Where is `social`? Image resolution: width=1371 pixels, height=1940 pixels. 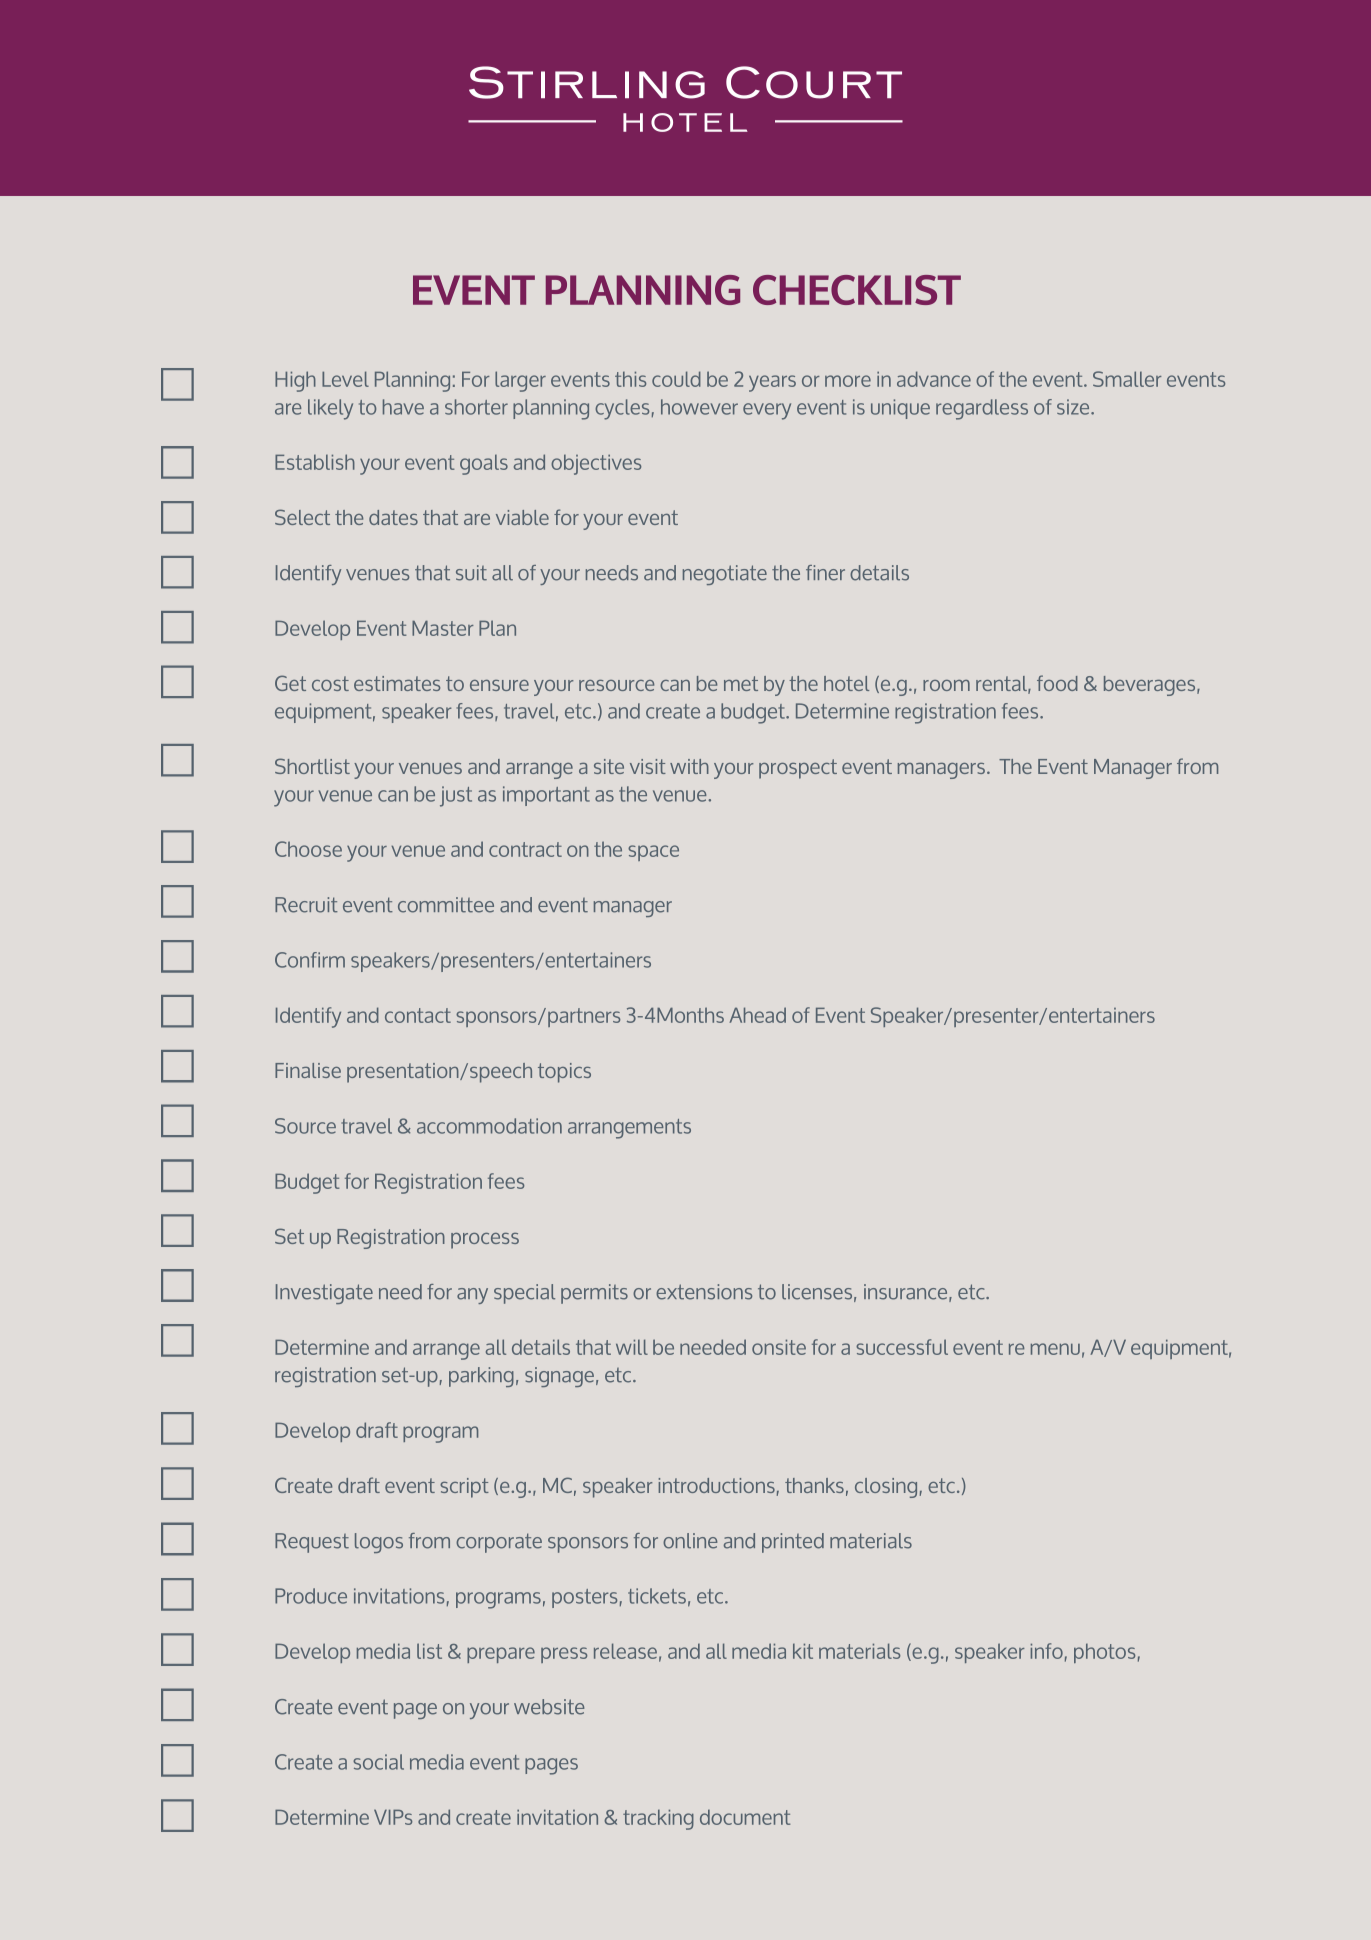
social is located at coordinates (378, 1762).
